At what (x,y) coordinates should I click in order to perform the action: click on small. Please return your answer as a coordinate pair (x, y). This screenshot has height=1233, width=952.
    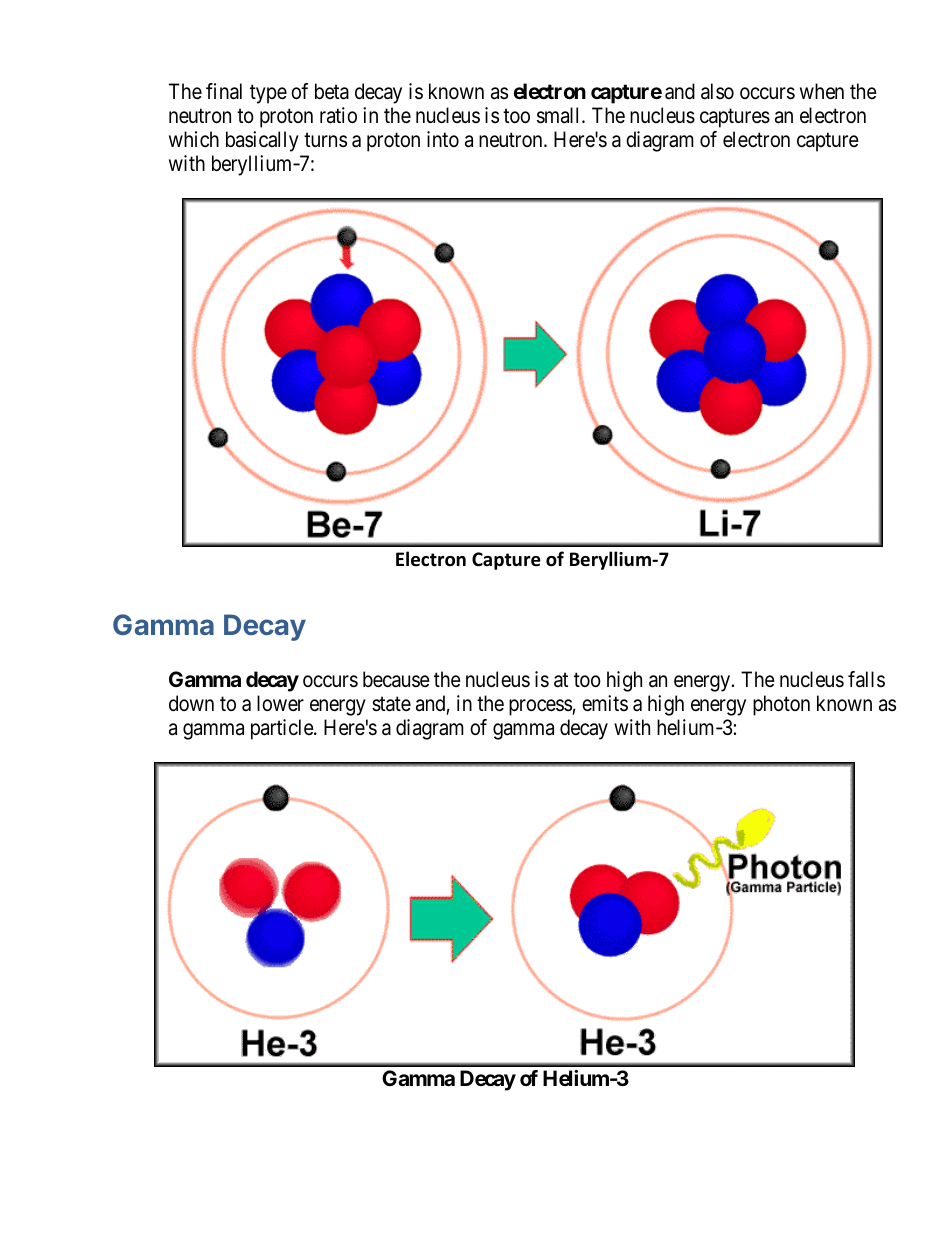
    Looking at the image, I should click on (560, 115).
